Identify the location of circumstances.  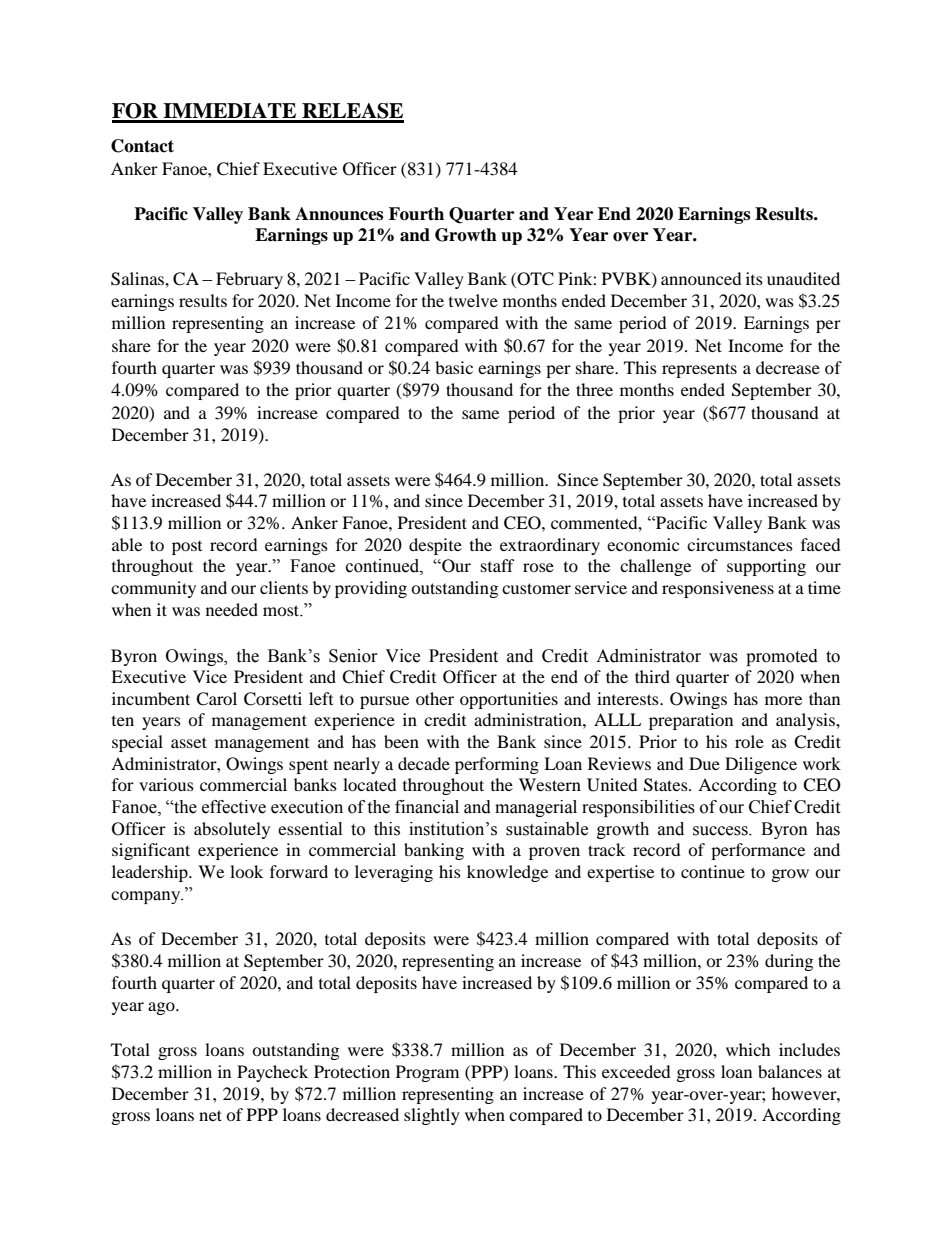
(740, 544).
